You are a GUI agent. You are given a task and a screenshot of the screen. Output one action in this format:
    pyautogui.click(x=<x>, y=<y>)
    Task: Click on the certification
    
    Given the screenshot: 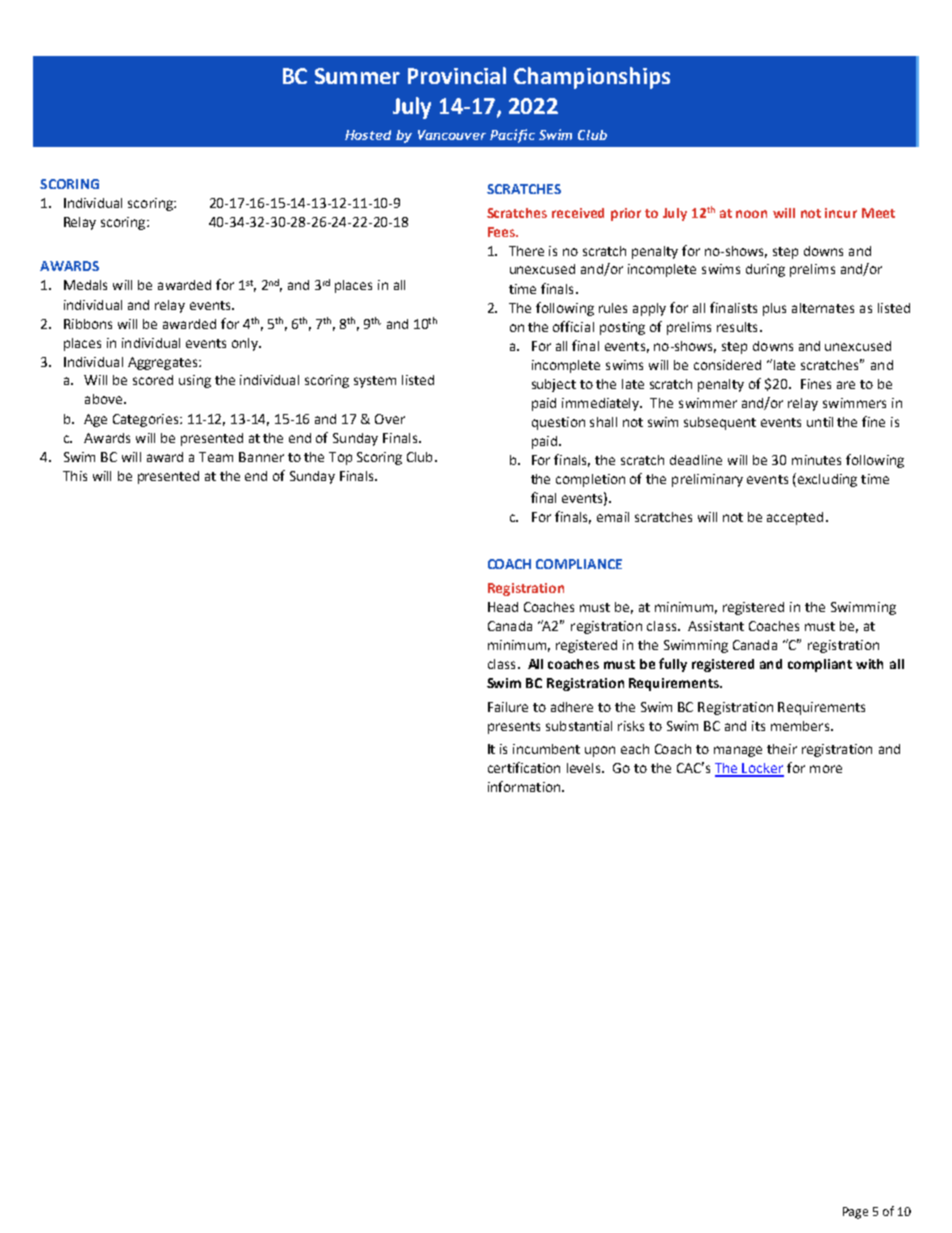 What is the action you would take?
    pyautogui.click(x=524, y=767)
